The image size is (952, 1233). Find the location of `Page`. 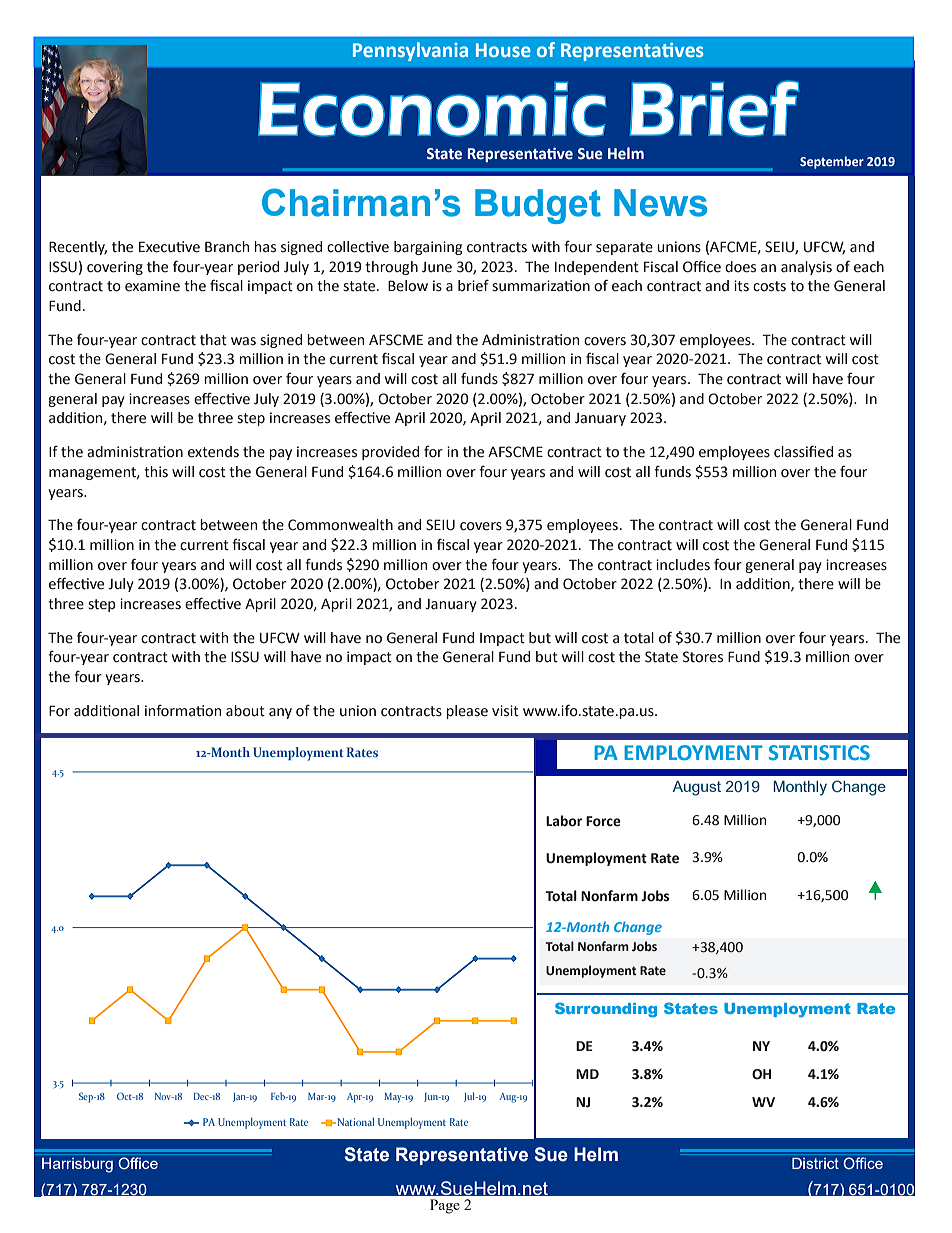

Page is located at coordinates (445, 1206).
